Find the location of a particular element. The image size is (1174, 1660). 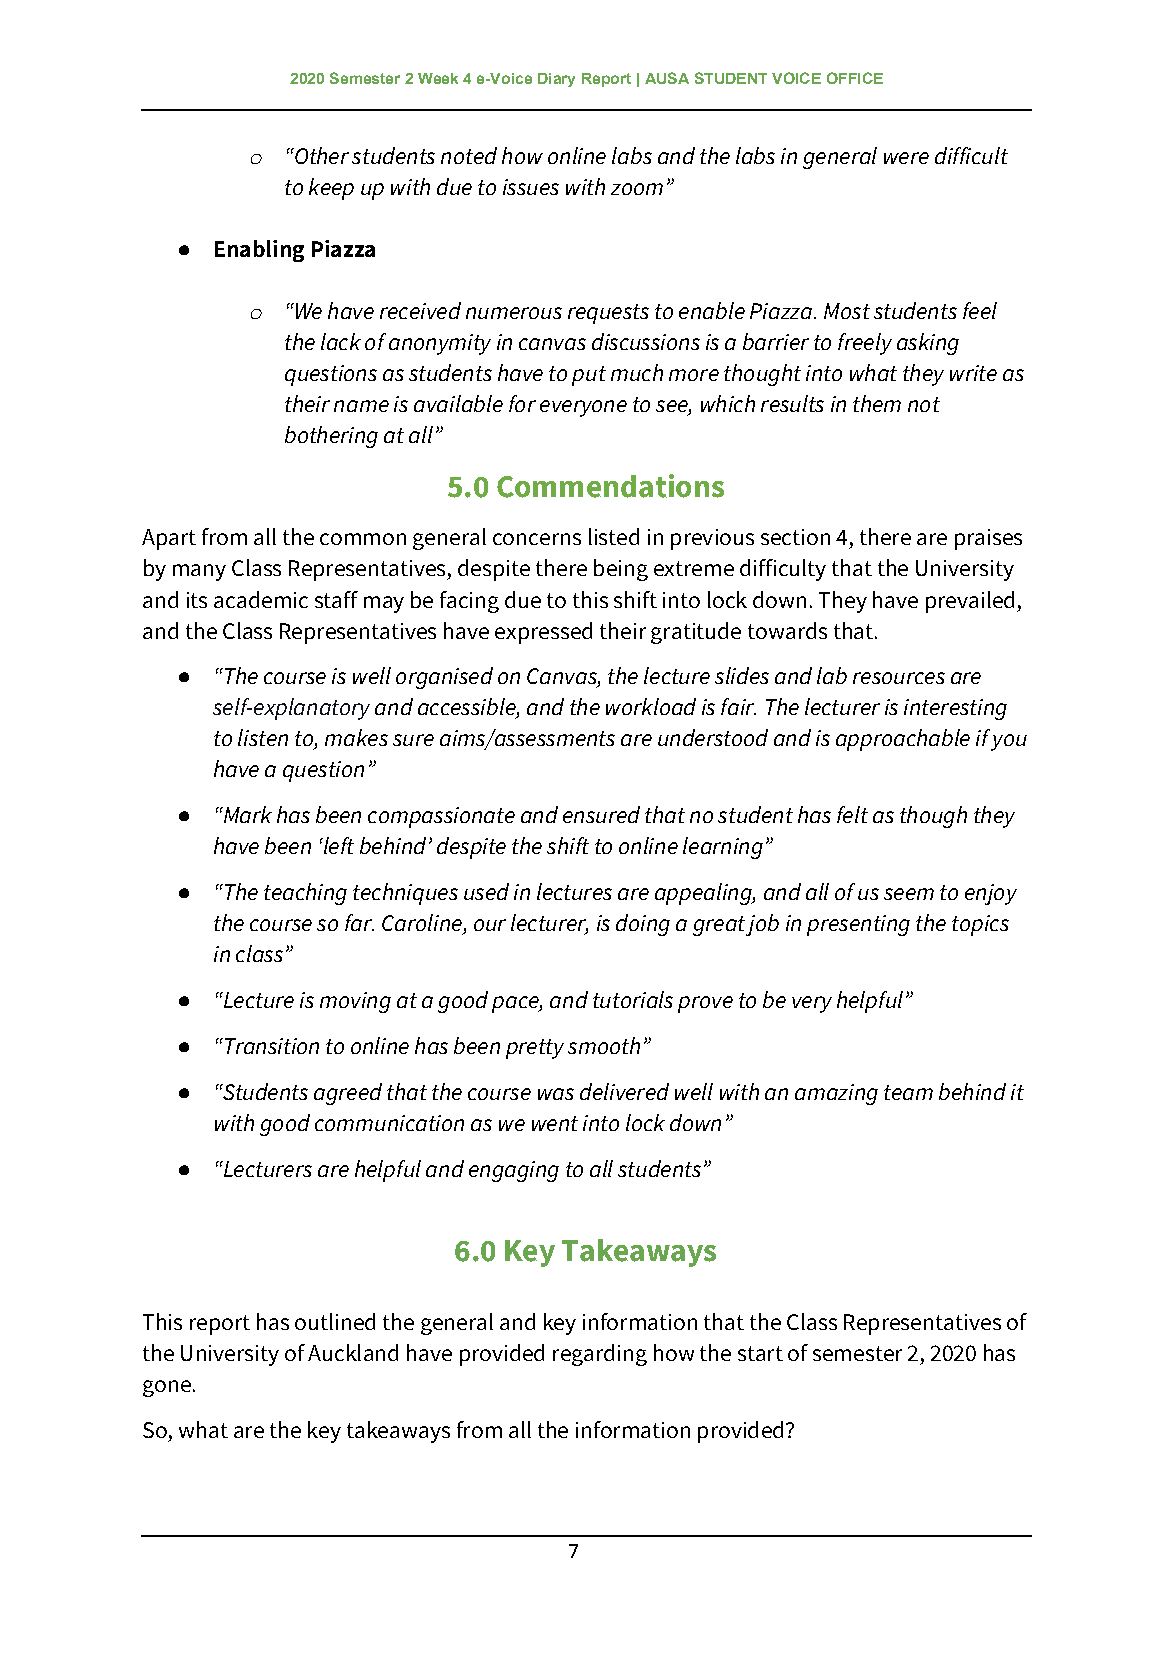

approachable is located at coordinates (903, 740).
